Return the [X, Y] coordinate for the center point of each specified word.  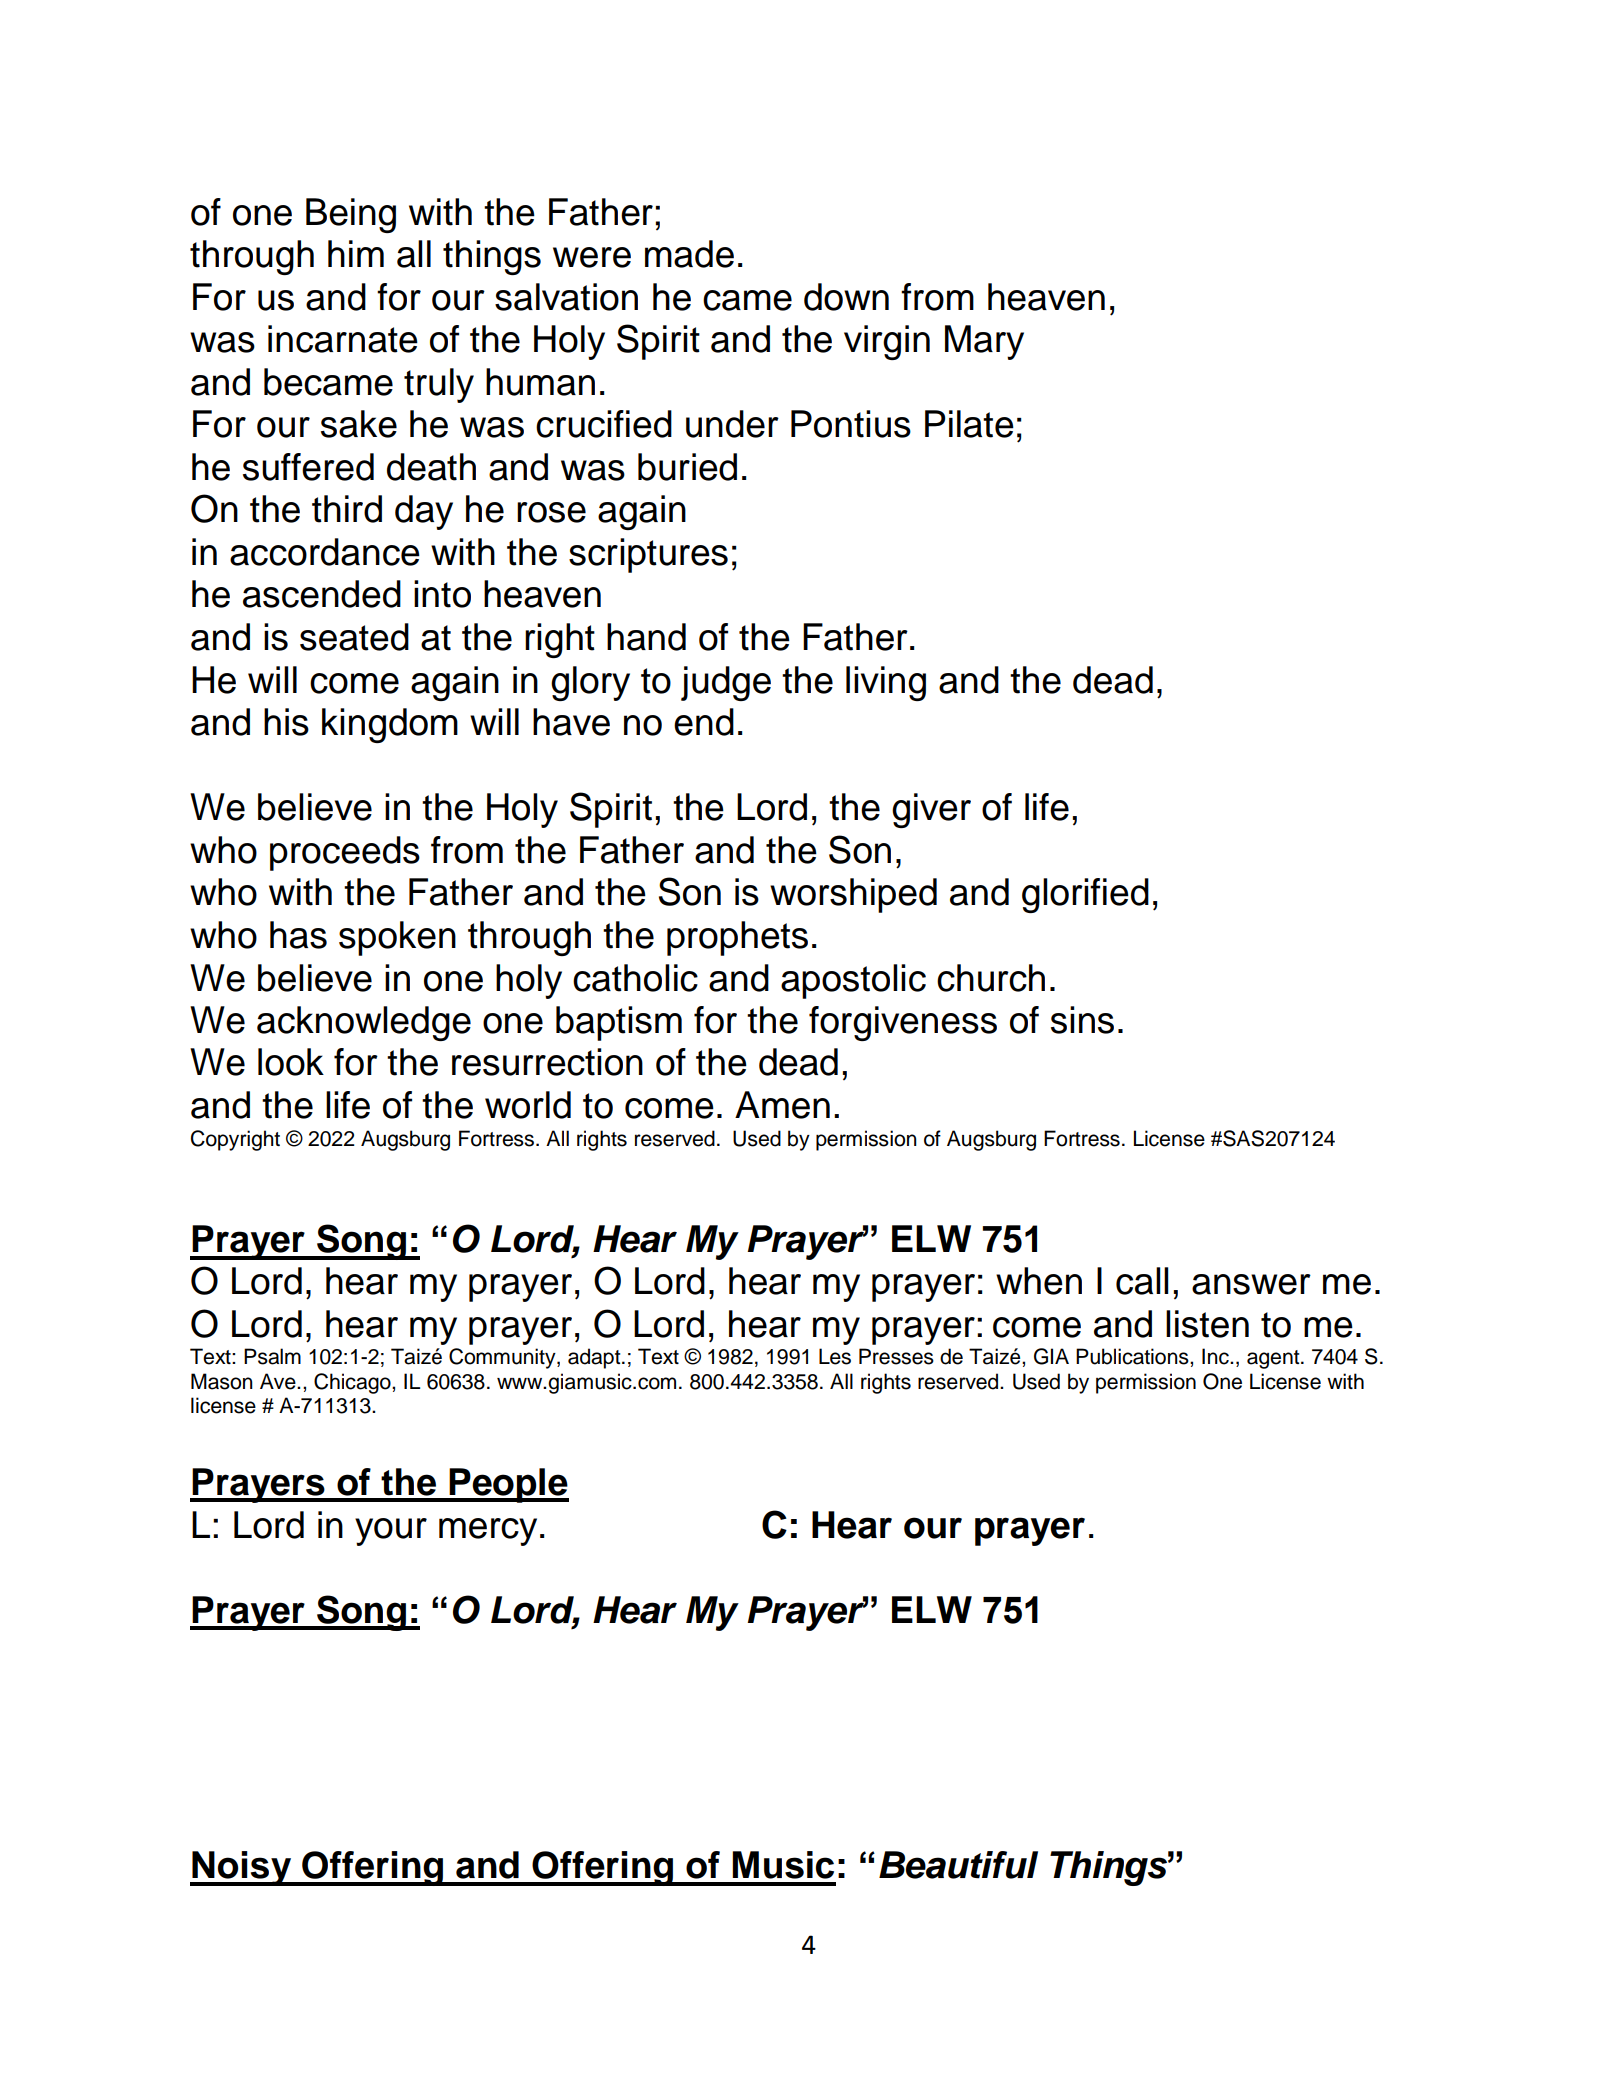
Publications [1133, 1356]
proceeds [345, 853]
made [689, 254]
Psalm [272, 1356]
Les [835, 1356]
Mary [984, 342]
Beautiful [958, 1865]
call [1142, 1281]
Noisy [242, 1868]
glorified [1085, 895]
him [356, 253]
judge [726, 683]
